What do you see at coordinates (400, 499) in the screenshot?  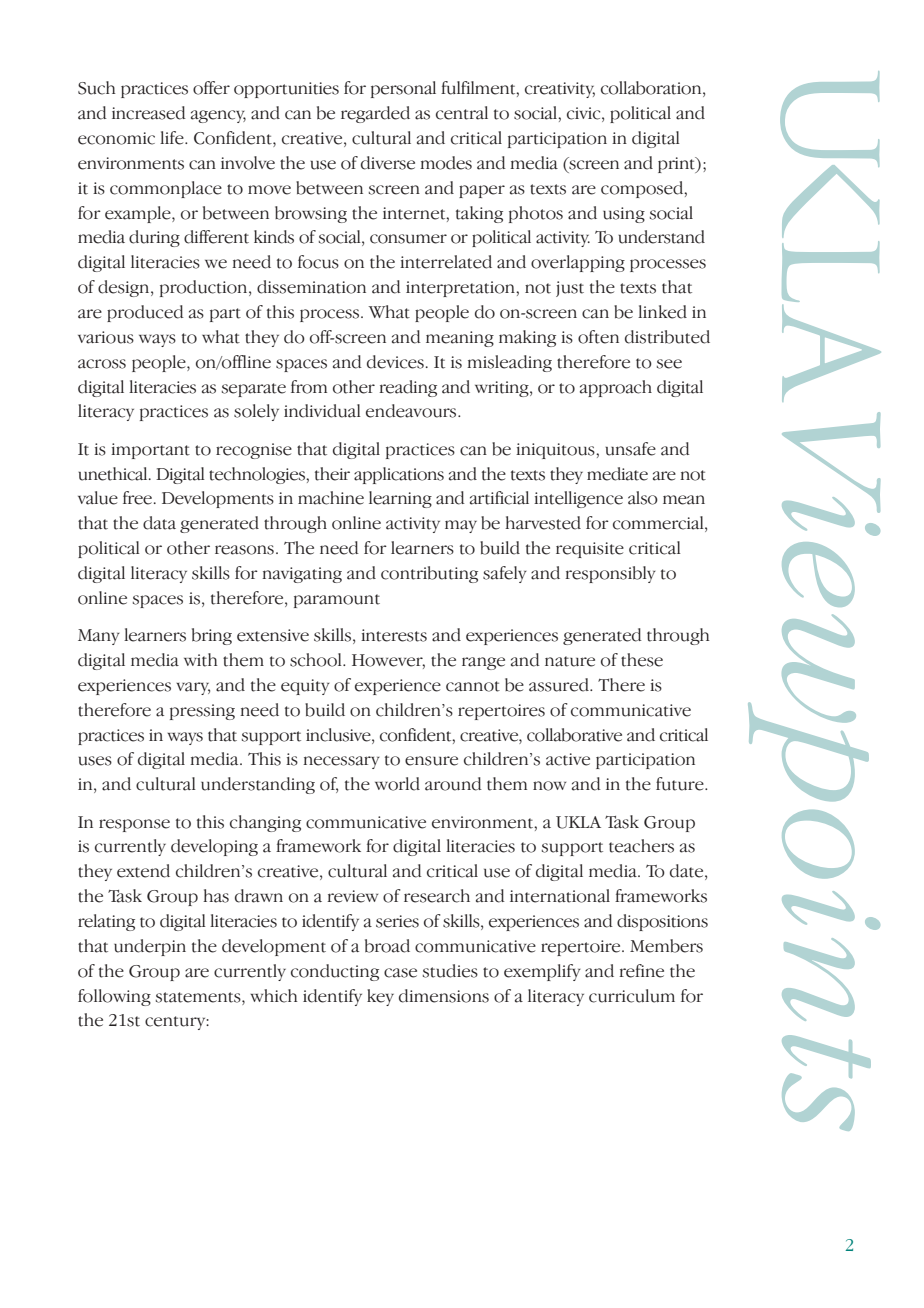 I see `learning` at bounding box center [400, 499].
